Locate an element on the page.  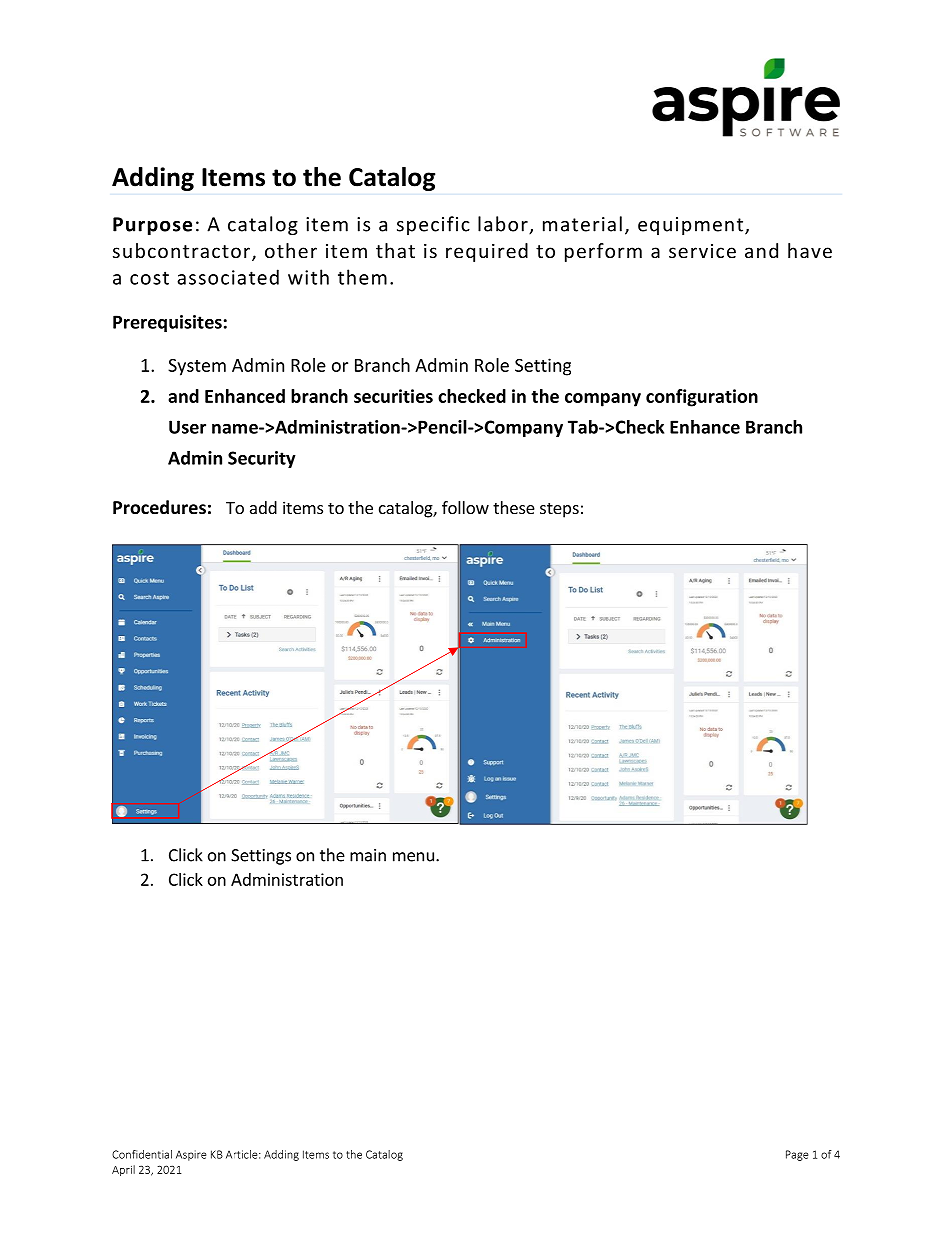
subcontractor is located at coordinates (183, 252).
